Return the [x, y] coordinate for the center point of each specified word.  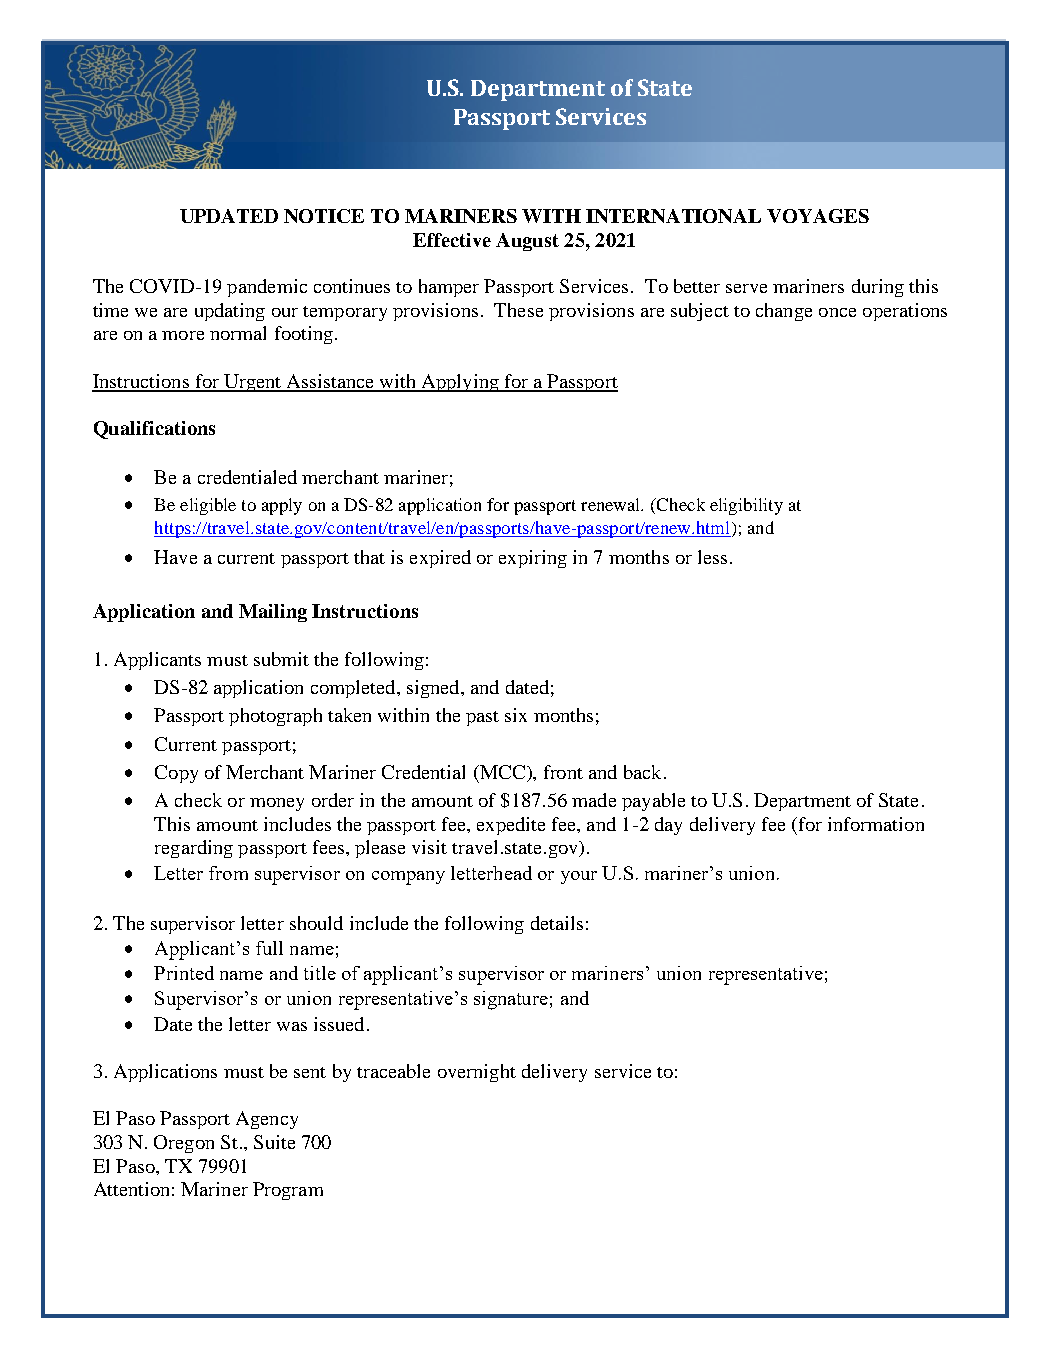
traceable [393, 1071]
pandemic [267, 288]
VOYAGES [818, 216]
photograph [275, 717]
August [527, 242]
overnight [477, 1073]
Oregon [184, 1144]
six [516, 715]
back [642, 772]
